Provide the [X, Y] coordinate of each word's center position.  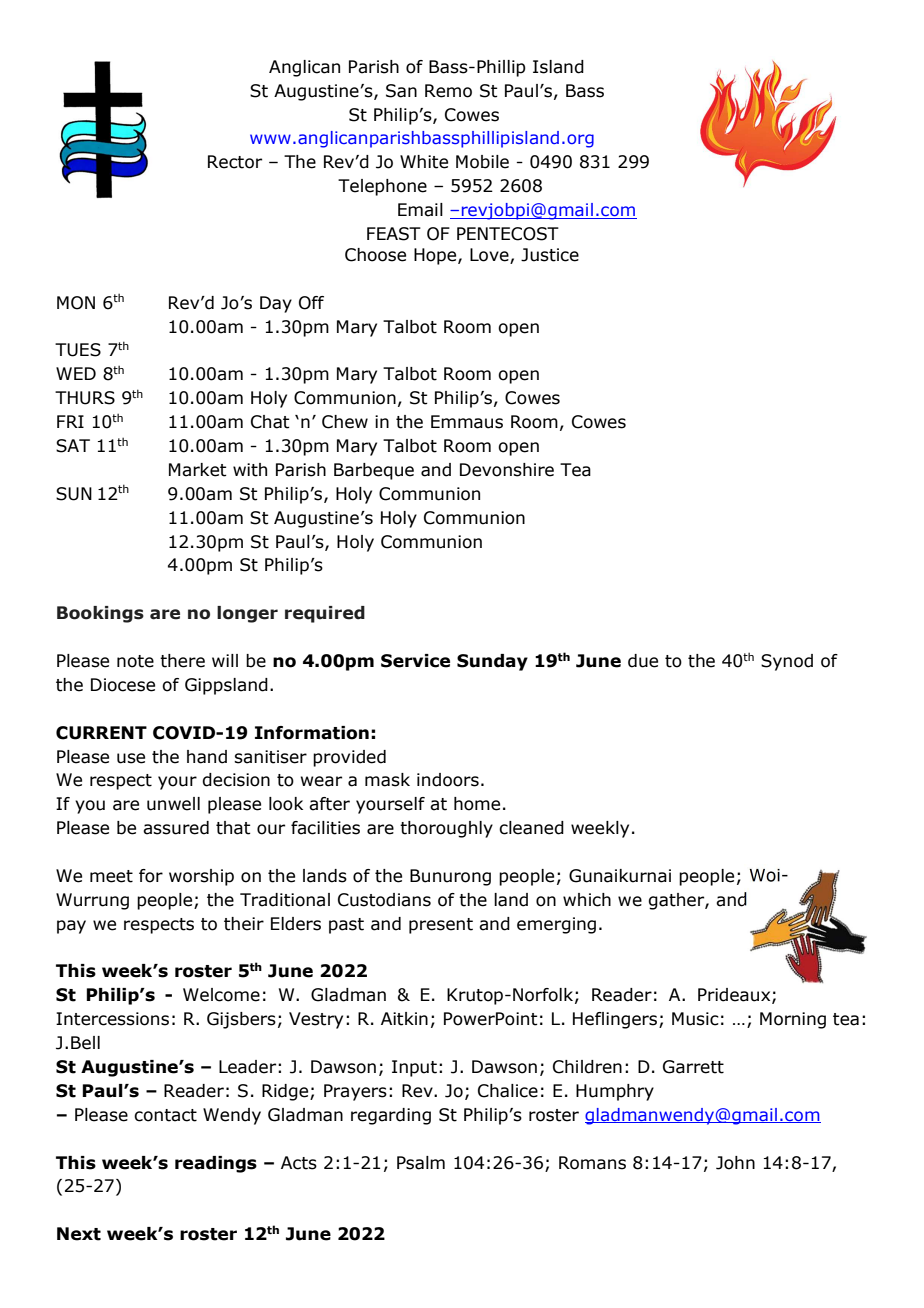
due [643, 661]
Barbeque [374, 471]
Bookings [100, 614]
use [131, 758]
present [441, 926]
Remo [448, 91]
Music [695, 1019]
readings [216, 1164]
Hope [436, 256]
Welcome [221, 995]
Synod [787, 662]
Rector [235, 162]
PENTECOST [508, 234]
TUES [78, 350]
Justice [550, 255]
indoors [448, 780]
